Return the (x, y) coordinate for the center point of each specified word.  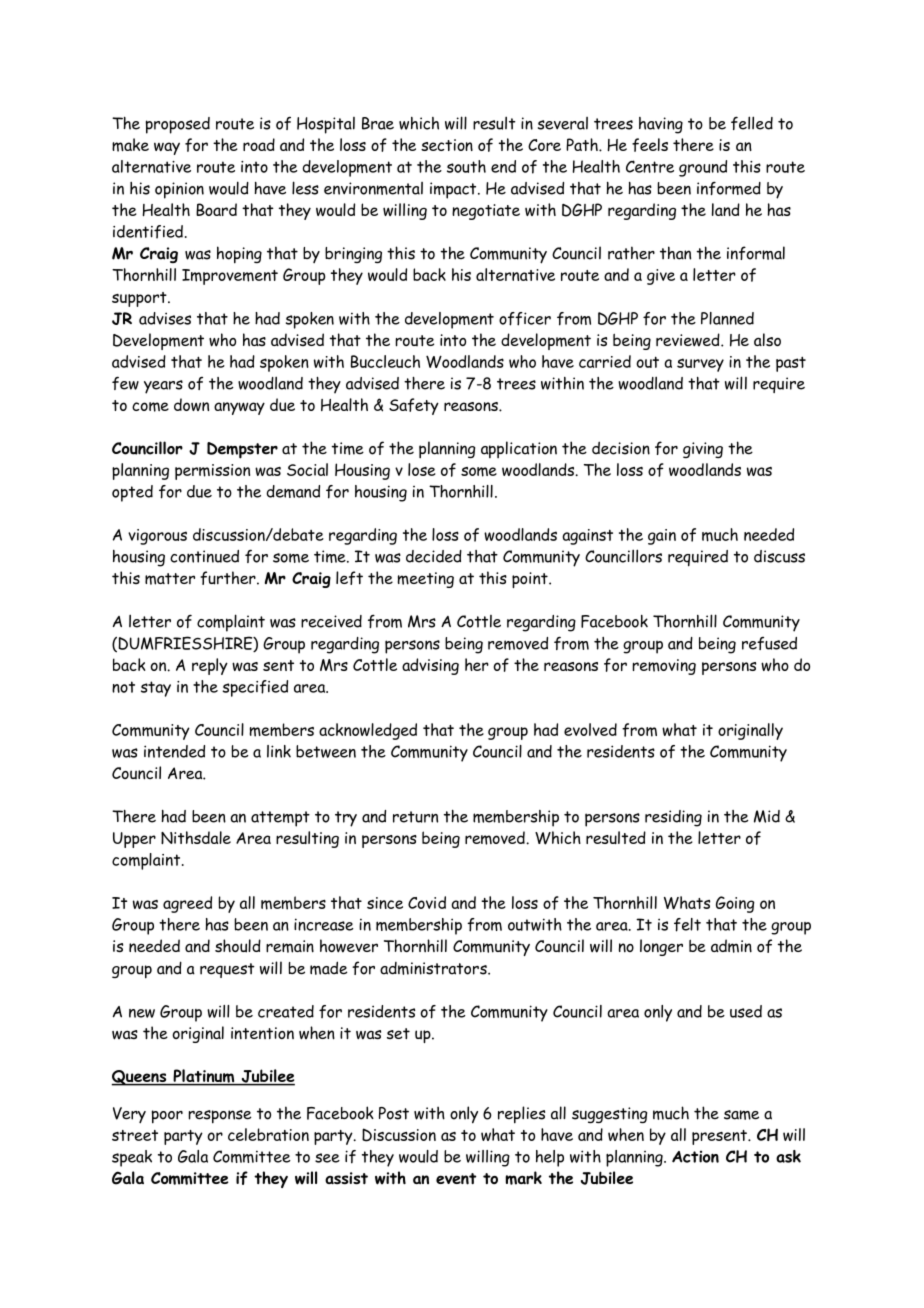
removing (664, 667)
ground (703, 168)
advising (430, 666)
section (447, 145)
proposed (178, 125)
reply (210, 666)
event (456, 1179)
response (220, 1117)
